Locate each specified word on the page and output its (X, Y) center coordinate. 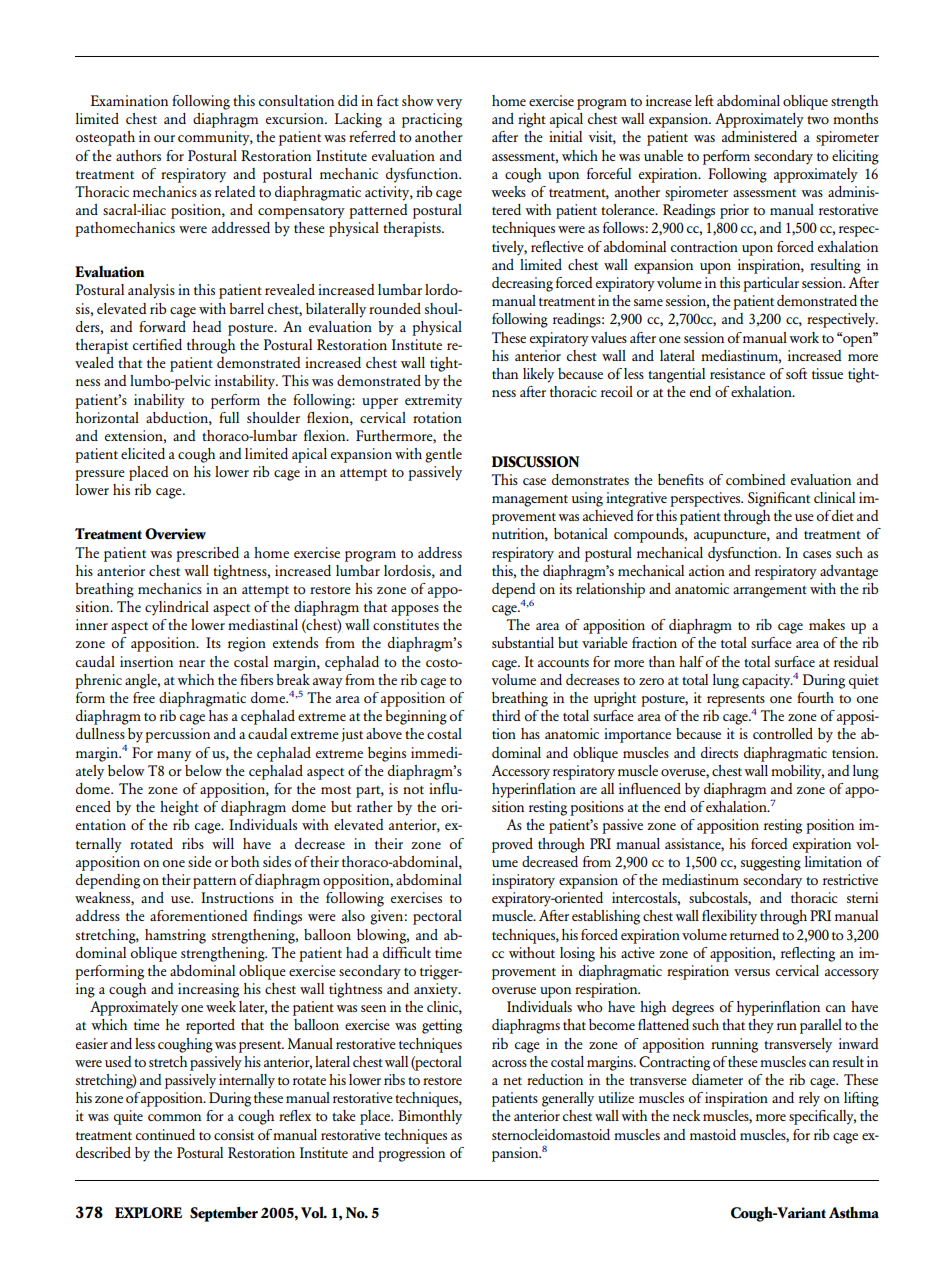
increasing (208, 990)
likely (538, 375)
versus (752, 972)
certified (157, 344)
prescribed (207, 554)
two (818, 120)
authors (138, 155)
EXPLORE (148, 1213)
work (804, 337)
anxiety (437, 990)
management (530, 501)
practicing (432, 120)
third (506, 715)
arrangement (770, 592)
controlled (783, 734)
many (174, 756)
